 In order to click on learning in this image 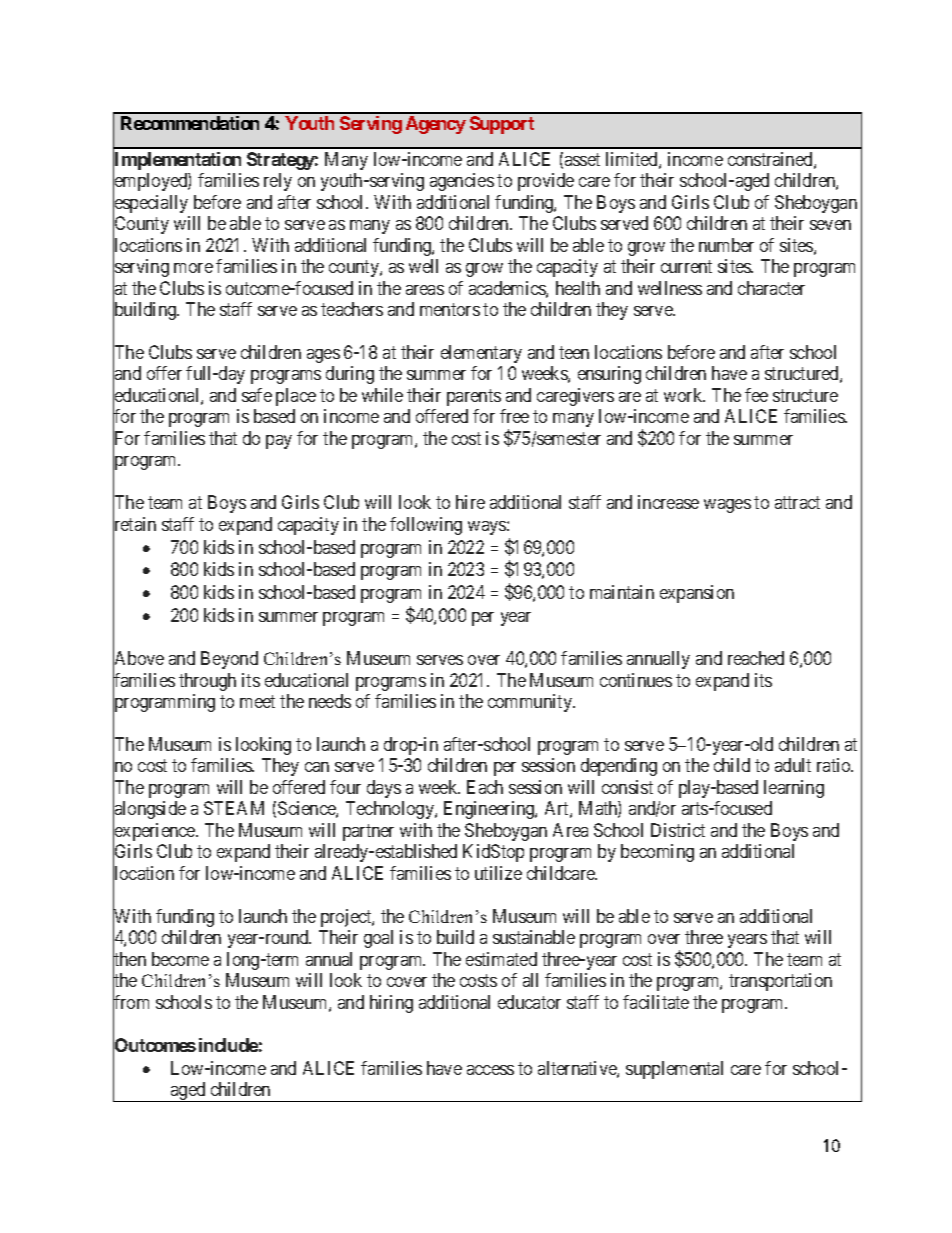, I will do `click(794, 789)`.
